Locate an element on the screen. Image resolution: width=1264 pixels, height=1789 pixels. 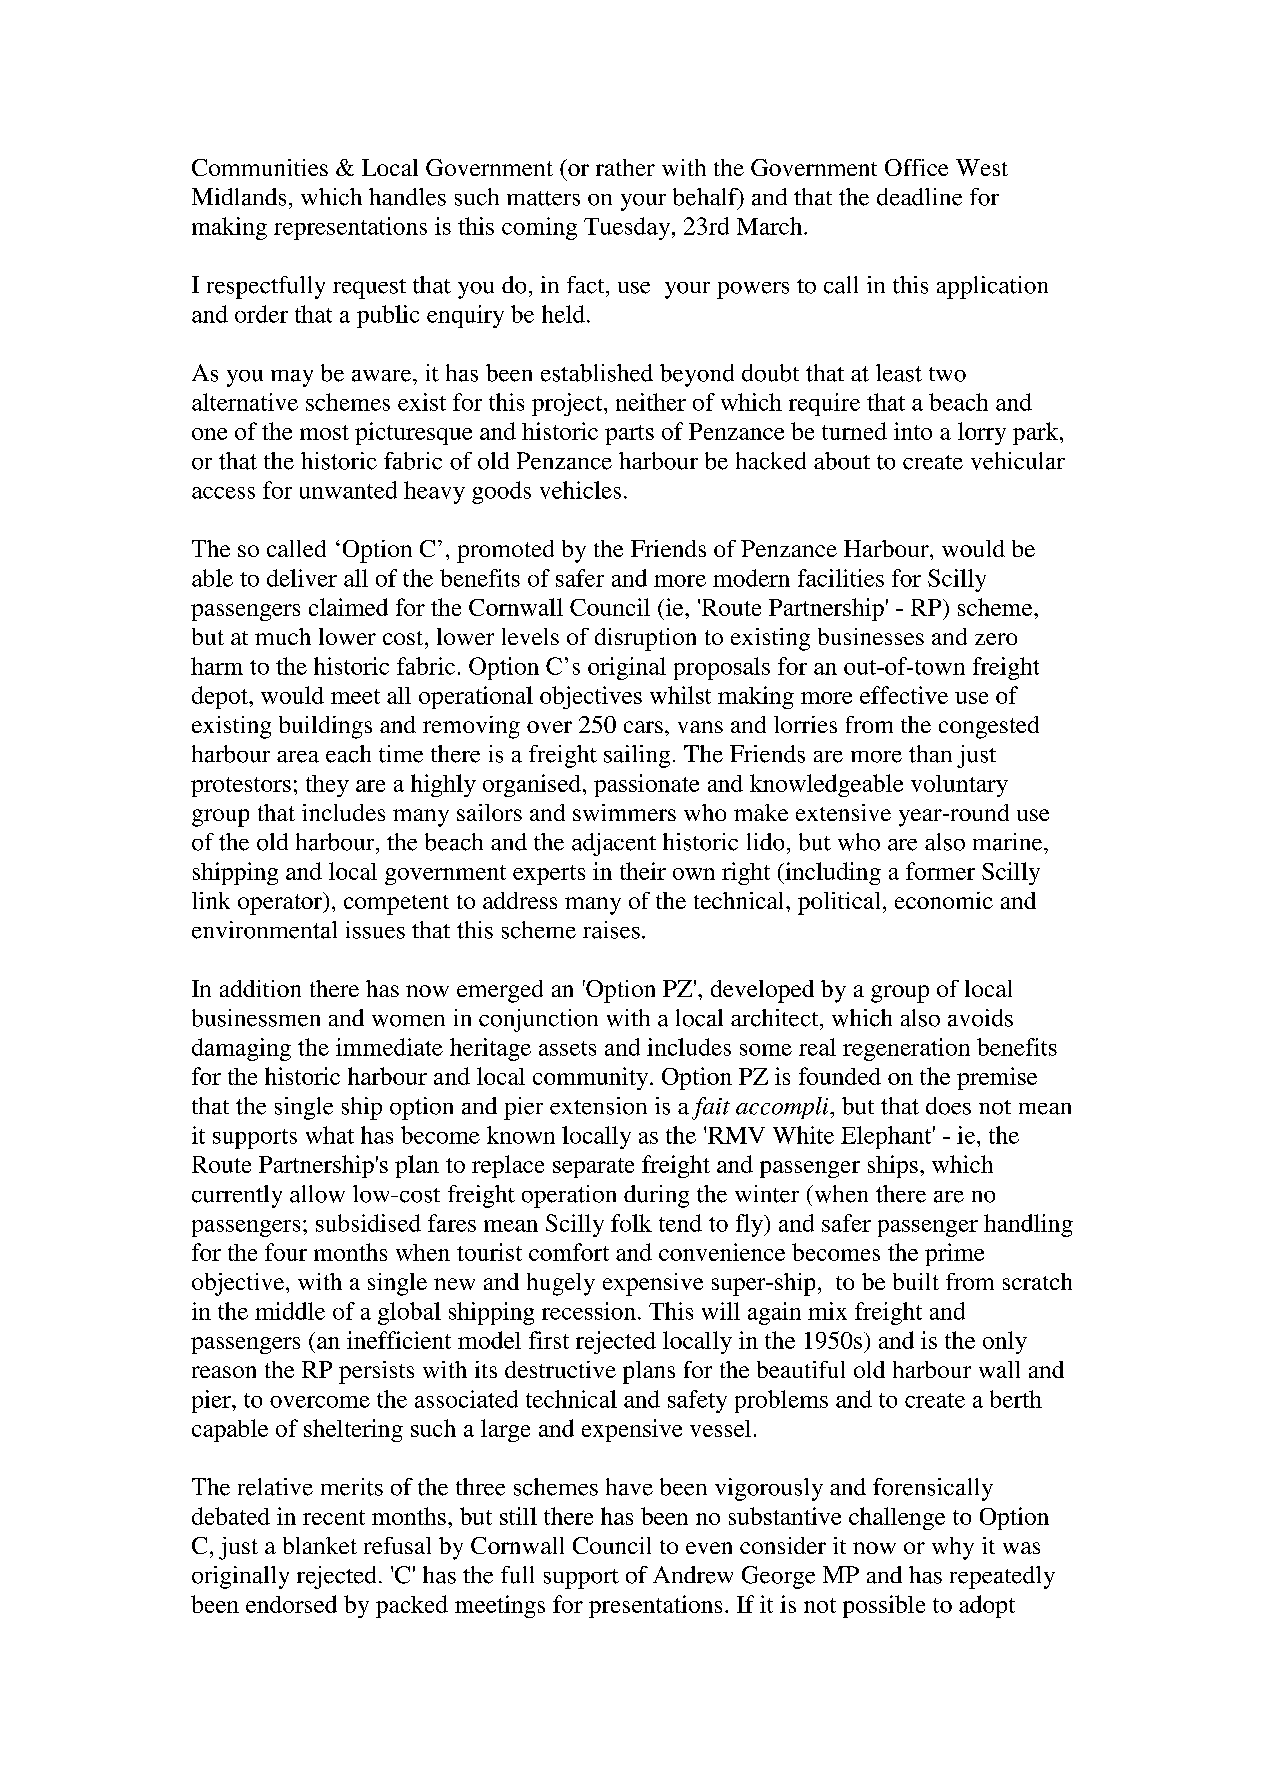
does is located at coordinates (948, 1106).
